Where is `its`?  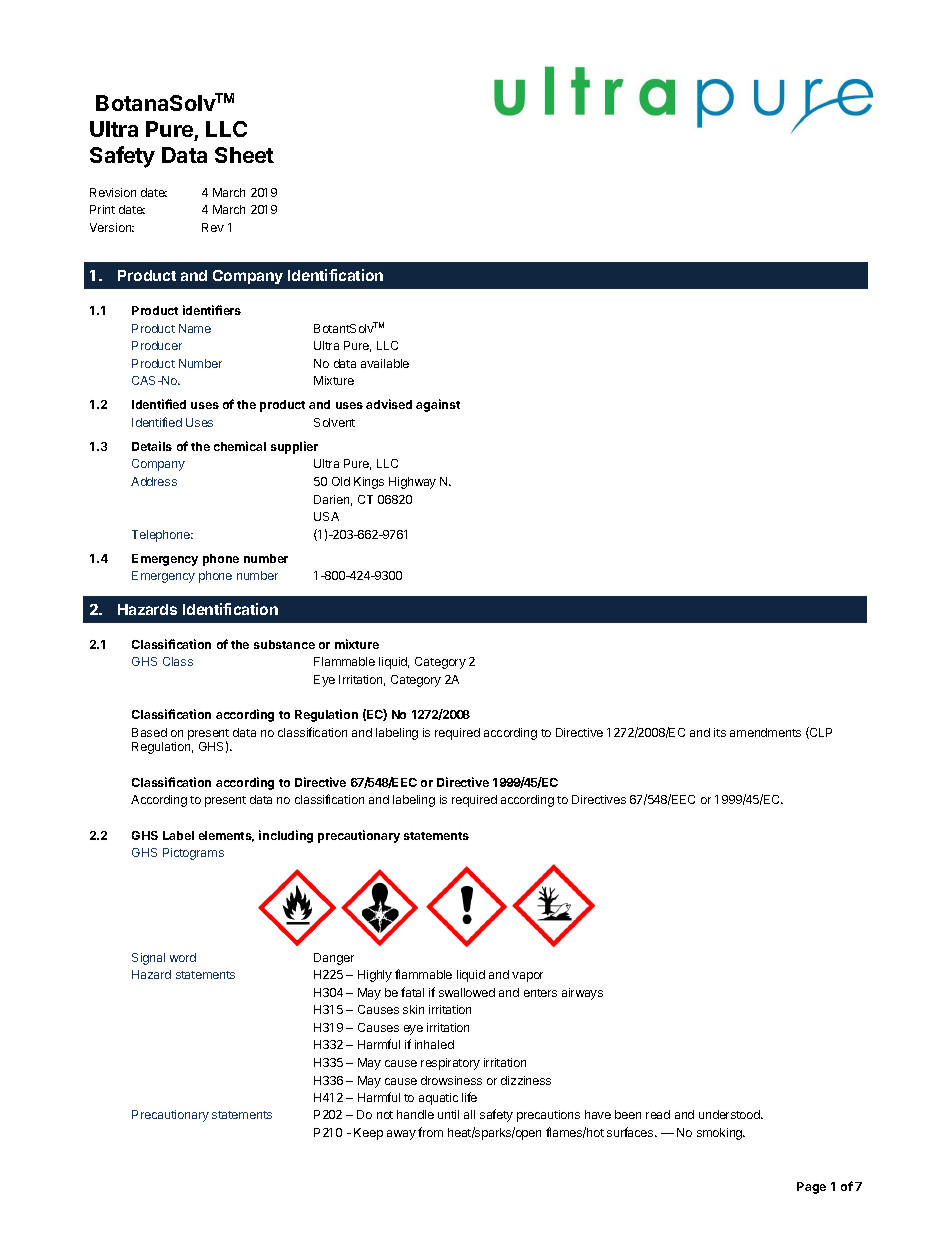 its is located at coordinates (720, 732).
